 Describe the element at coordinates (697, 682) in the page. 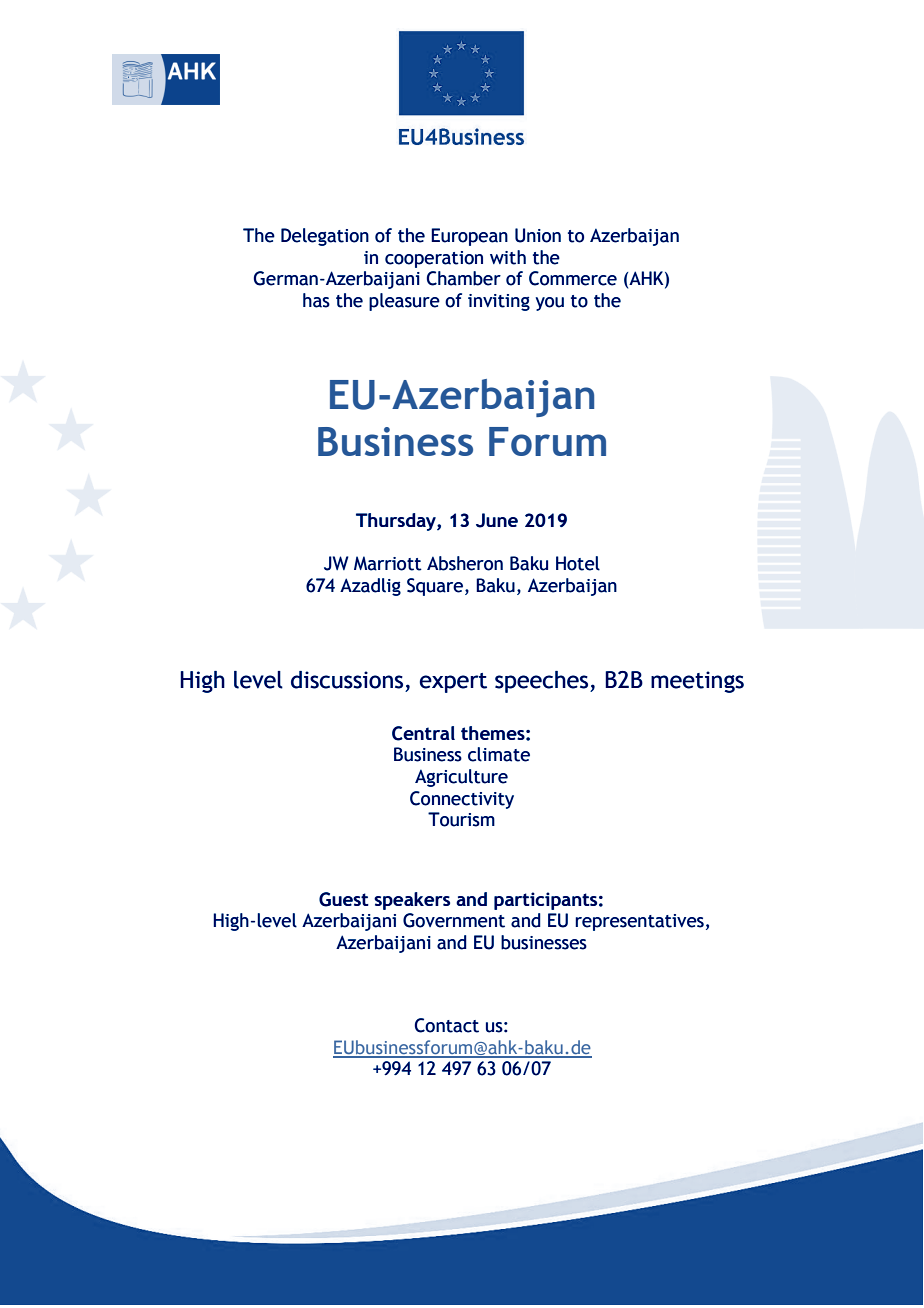

I see `meetings` at that location.
